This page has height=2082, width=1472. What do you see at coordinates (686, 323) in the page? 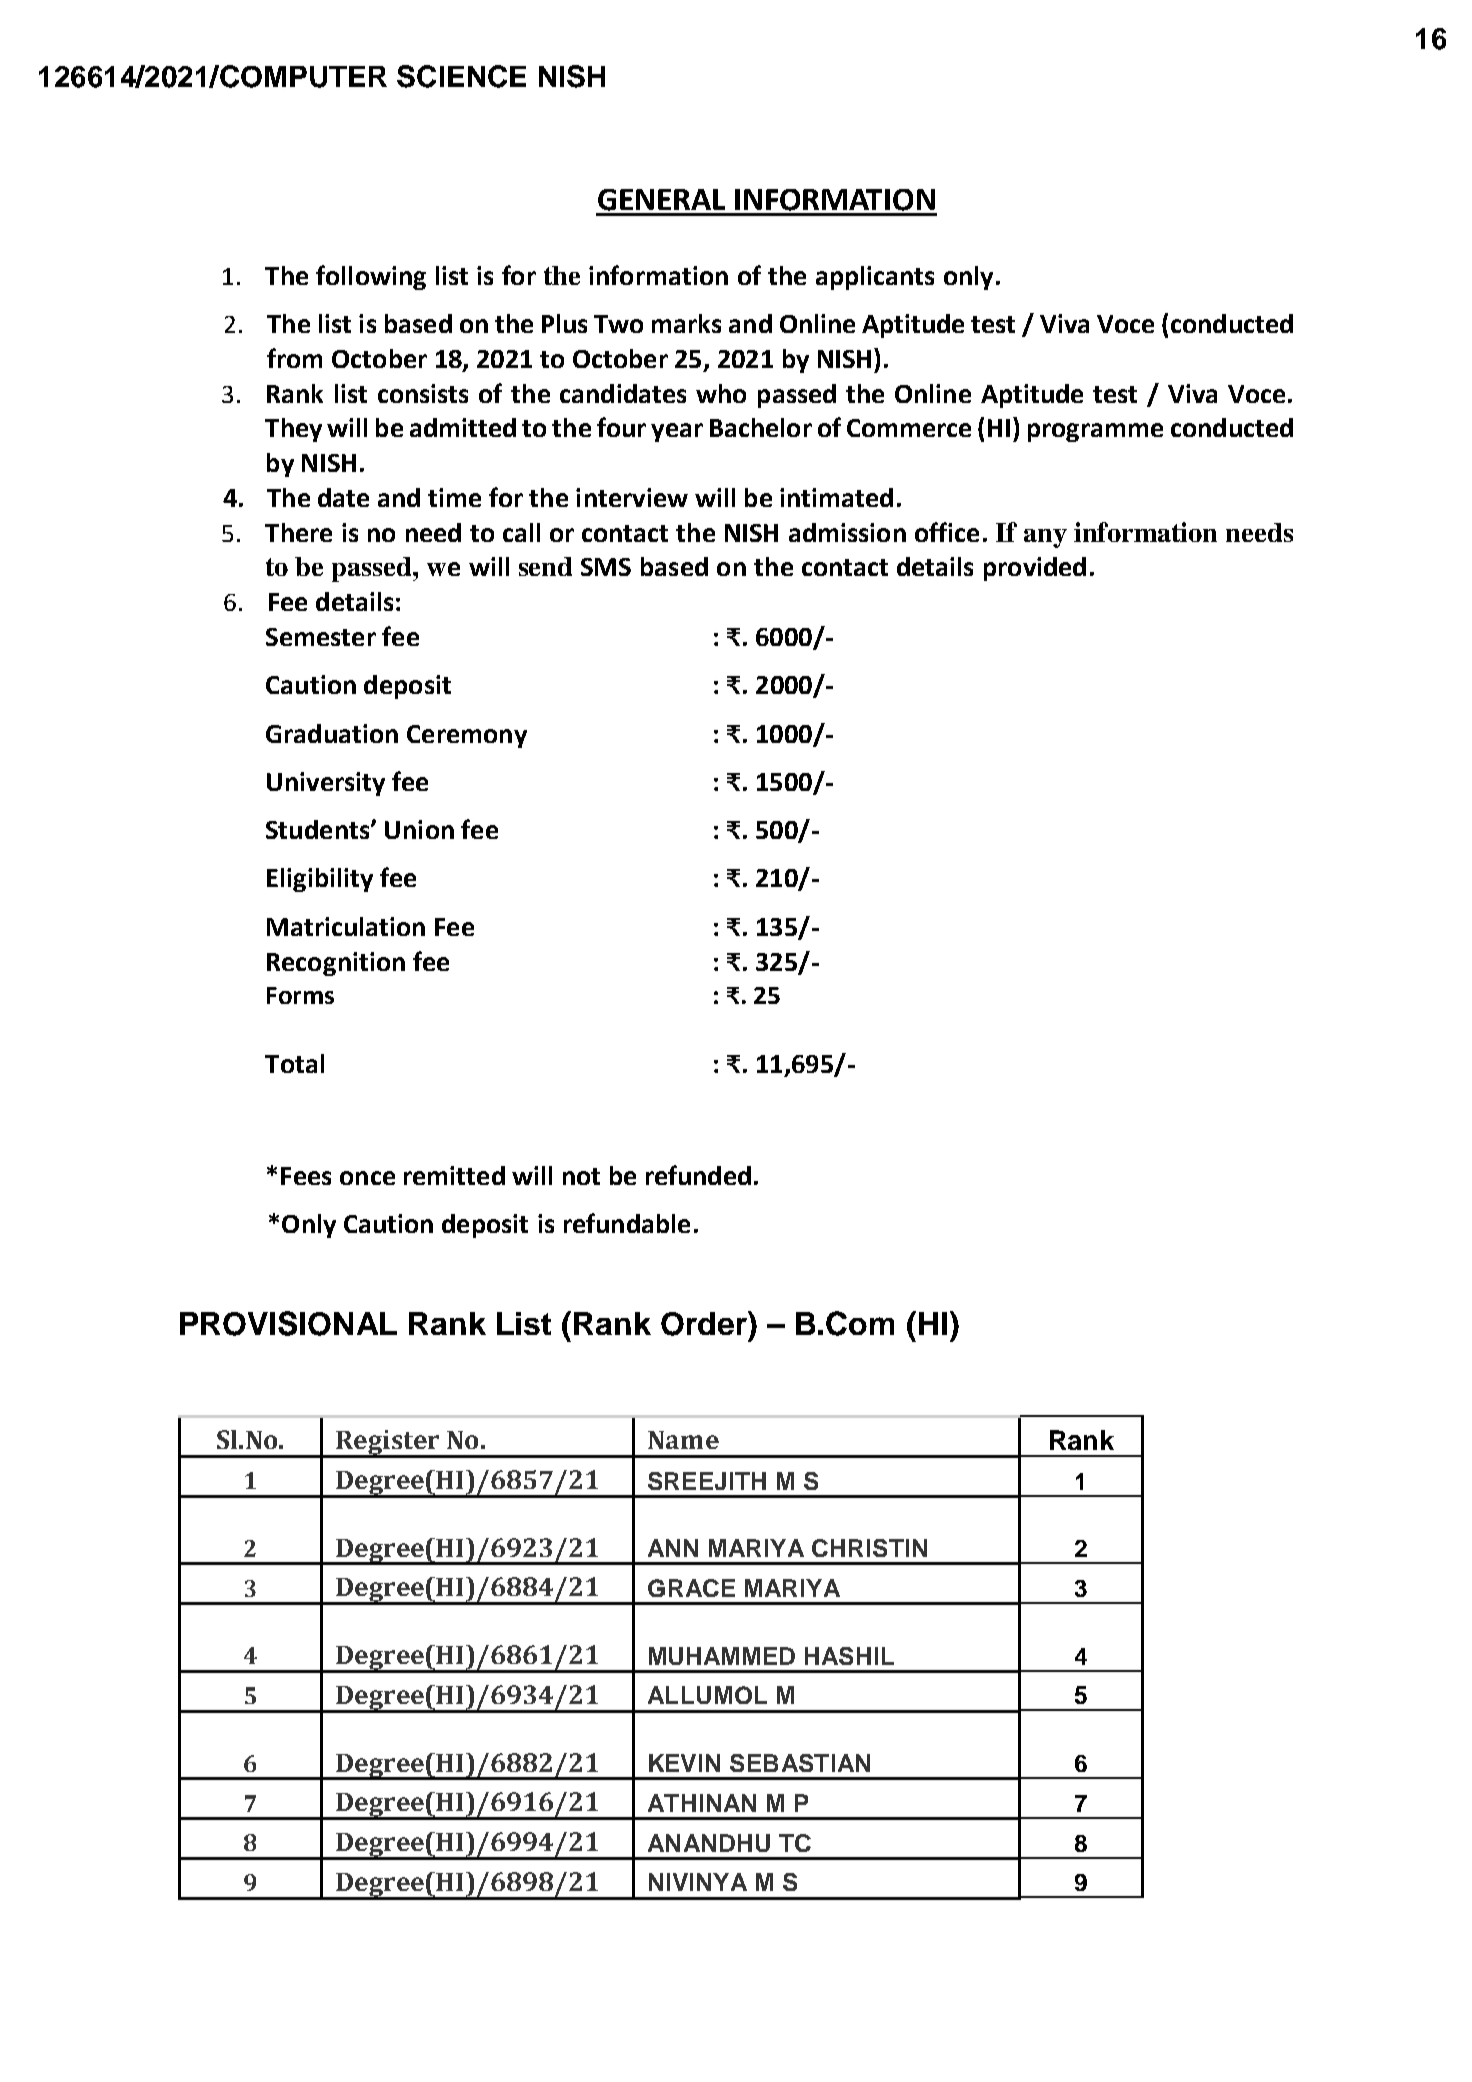
I see `marks` at bounding box center [686, 323].
